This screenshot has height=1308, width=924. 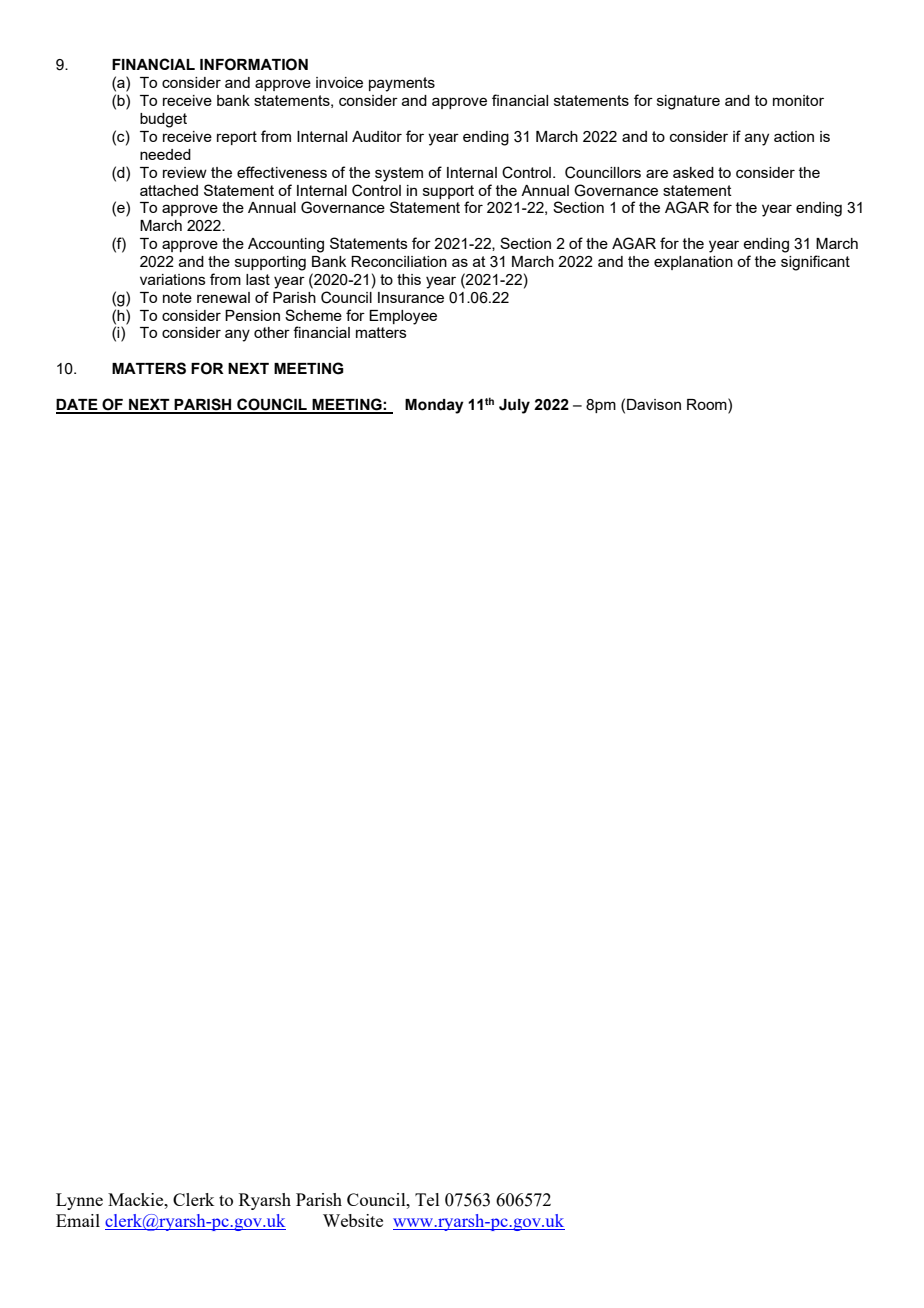 I want to click on Tel, so click(x=427, y=1199).
